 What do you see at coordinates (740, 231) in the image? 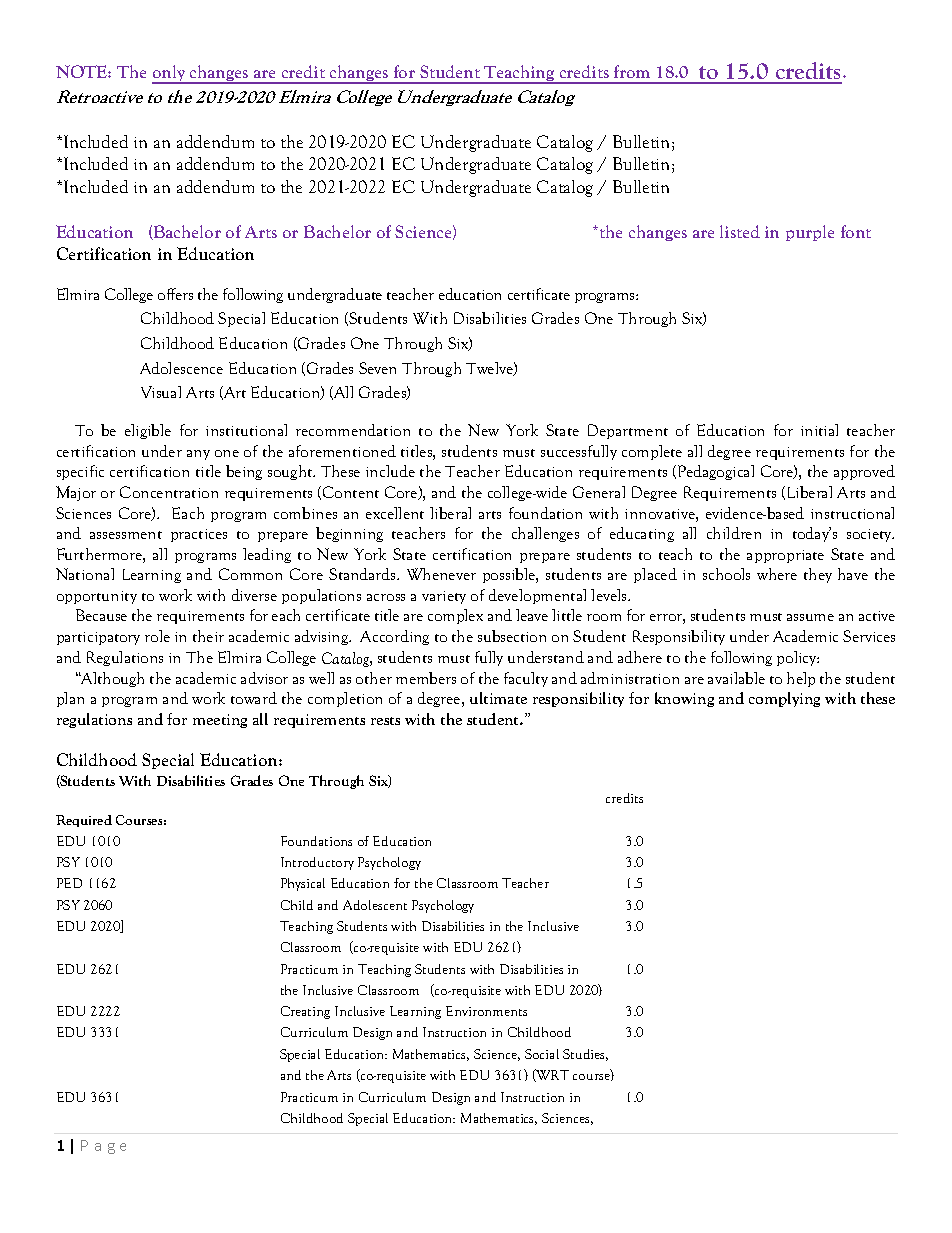
I see `listed` at bounding box center [740, 231].
